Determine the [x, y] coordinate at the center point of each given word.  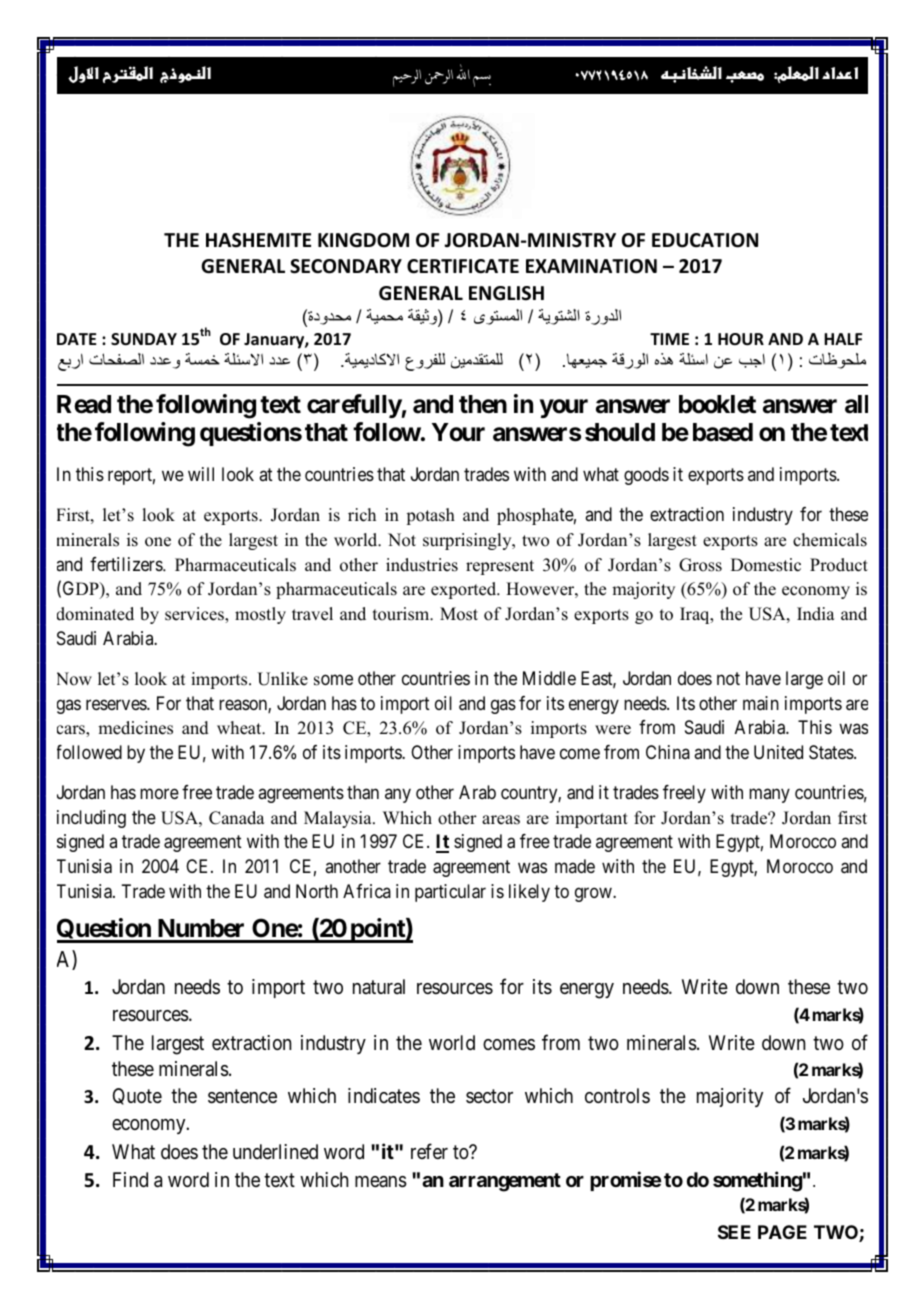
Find [130, 1179]
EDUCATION [705, 240]
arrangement [505, 1182]
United [778, 752]
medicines [135, 728]
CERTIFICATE [463, 266]
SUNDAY [144, 339]
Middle [549, 678]
